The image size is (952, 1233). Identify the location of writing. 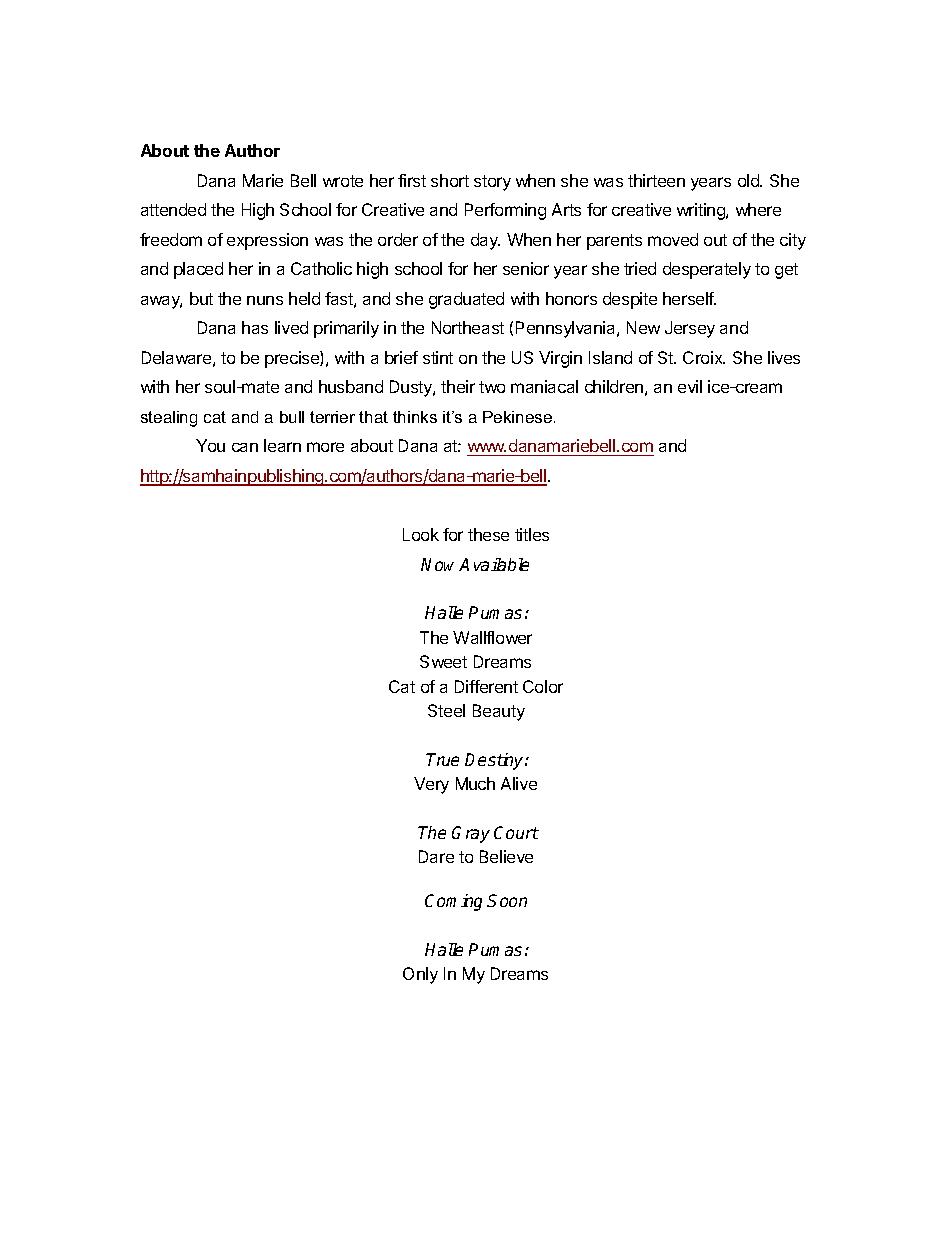
(702, 211).
